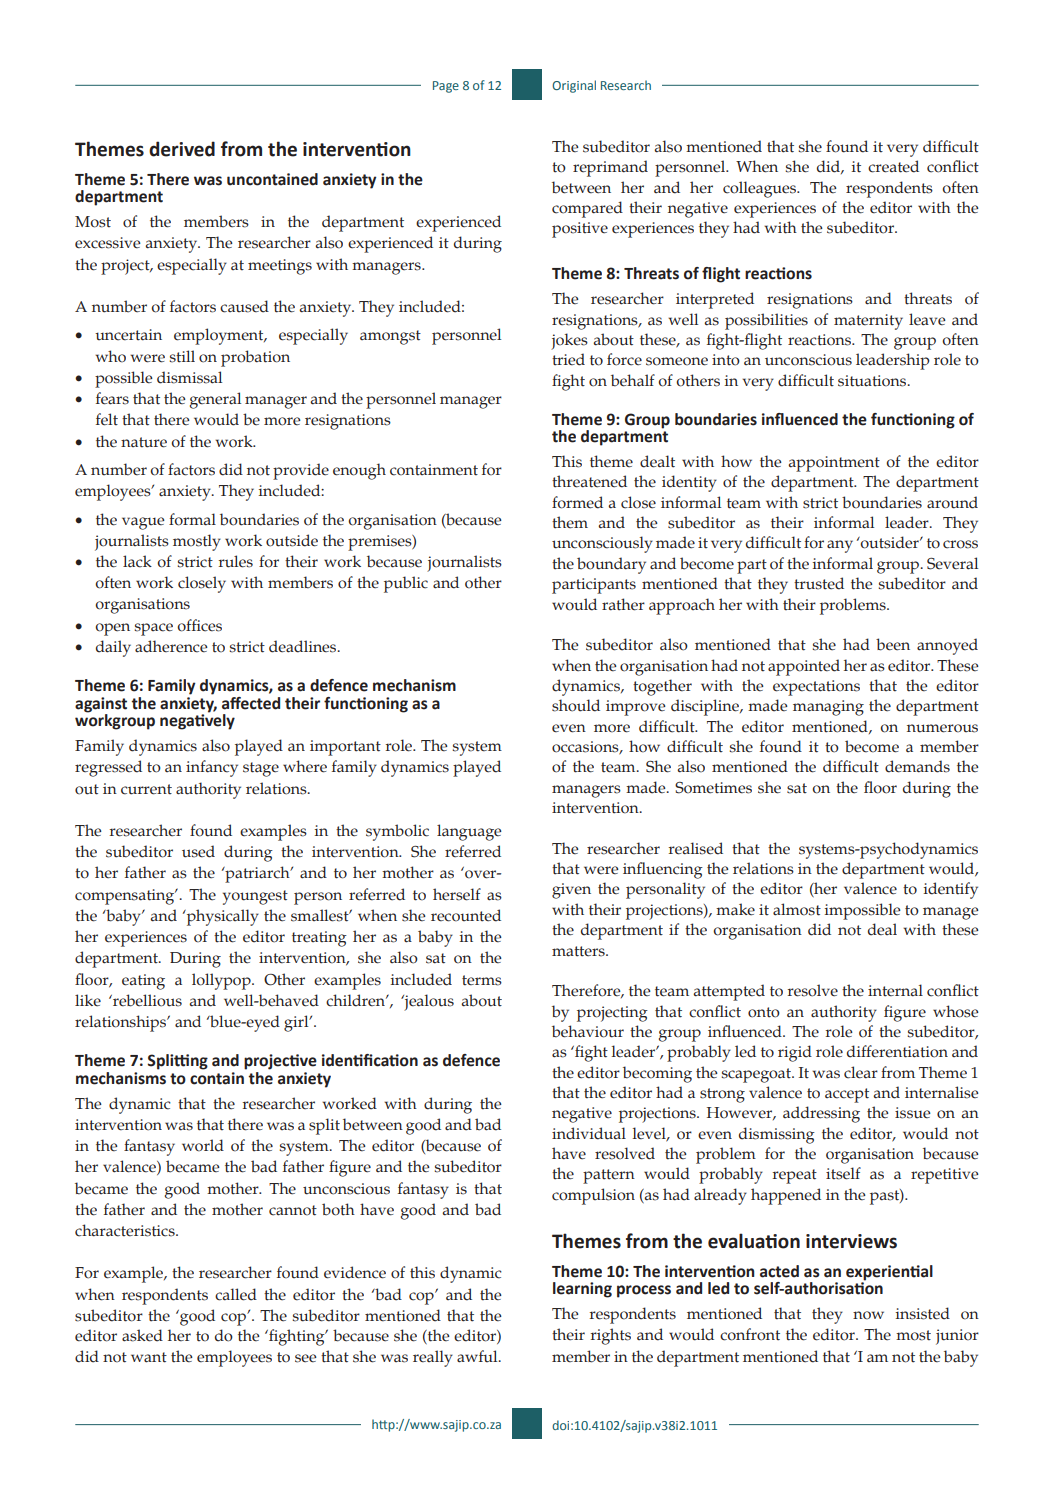 The image size is (1054, 1490). I want to click on identify, so click(951, 890).
